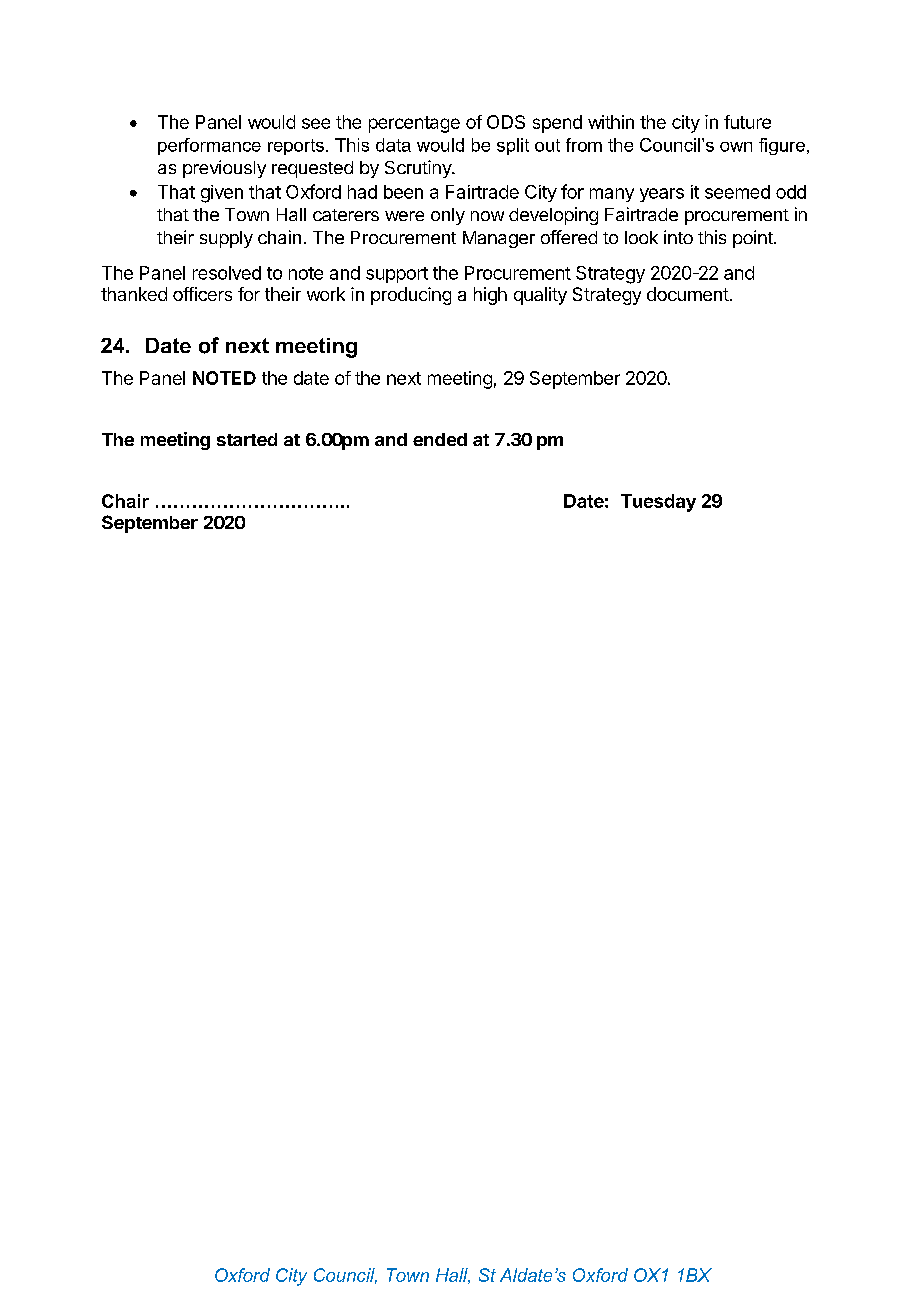 The height and width of the page is (1308, 924). I want to click on supply, so click(226, 239).
